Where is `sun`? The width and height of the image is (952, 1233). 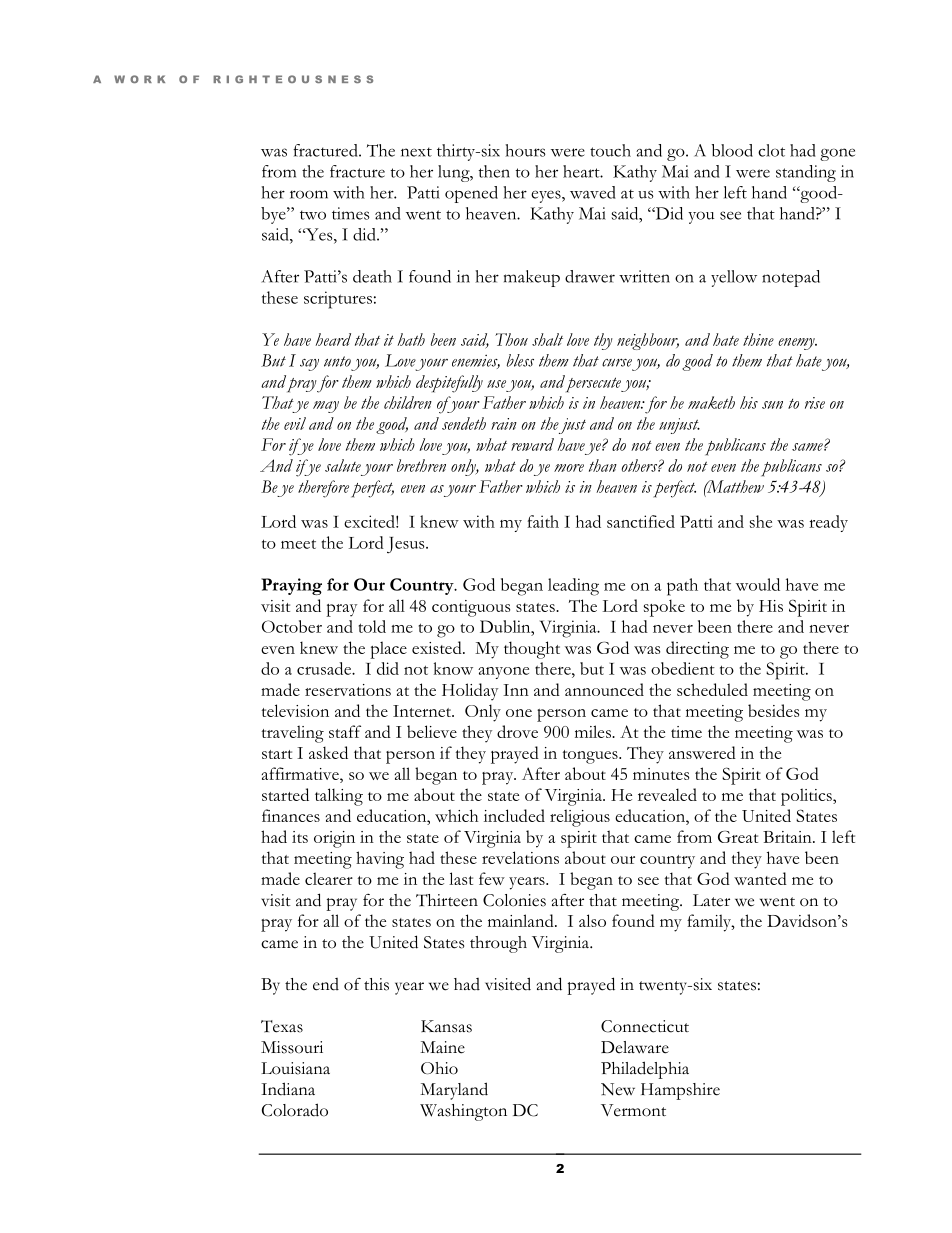
sun is located at coordinates (772, 405).
